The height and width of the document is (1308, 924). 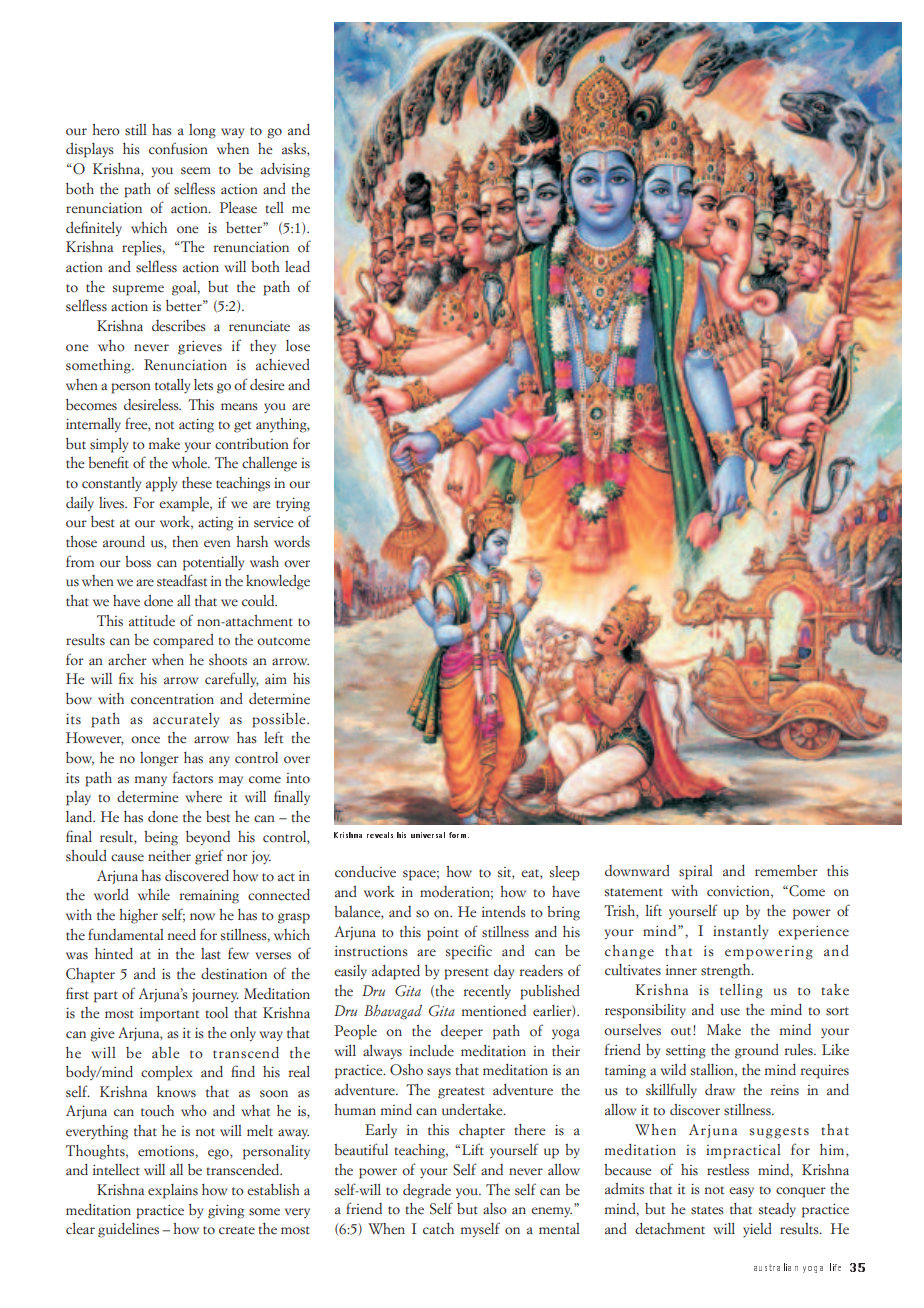 I want to click on asks, so click(x=295, y=149).
